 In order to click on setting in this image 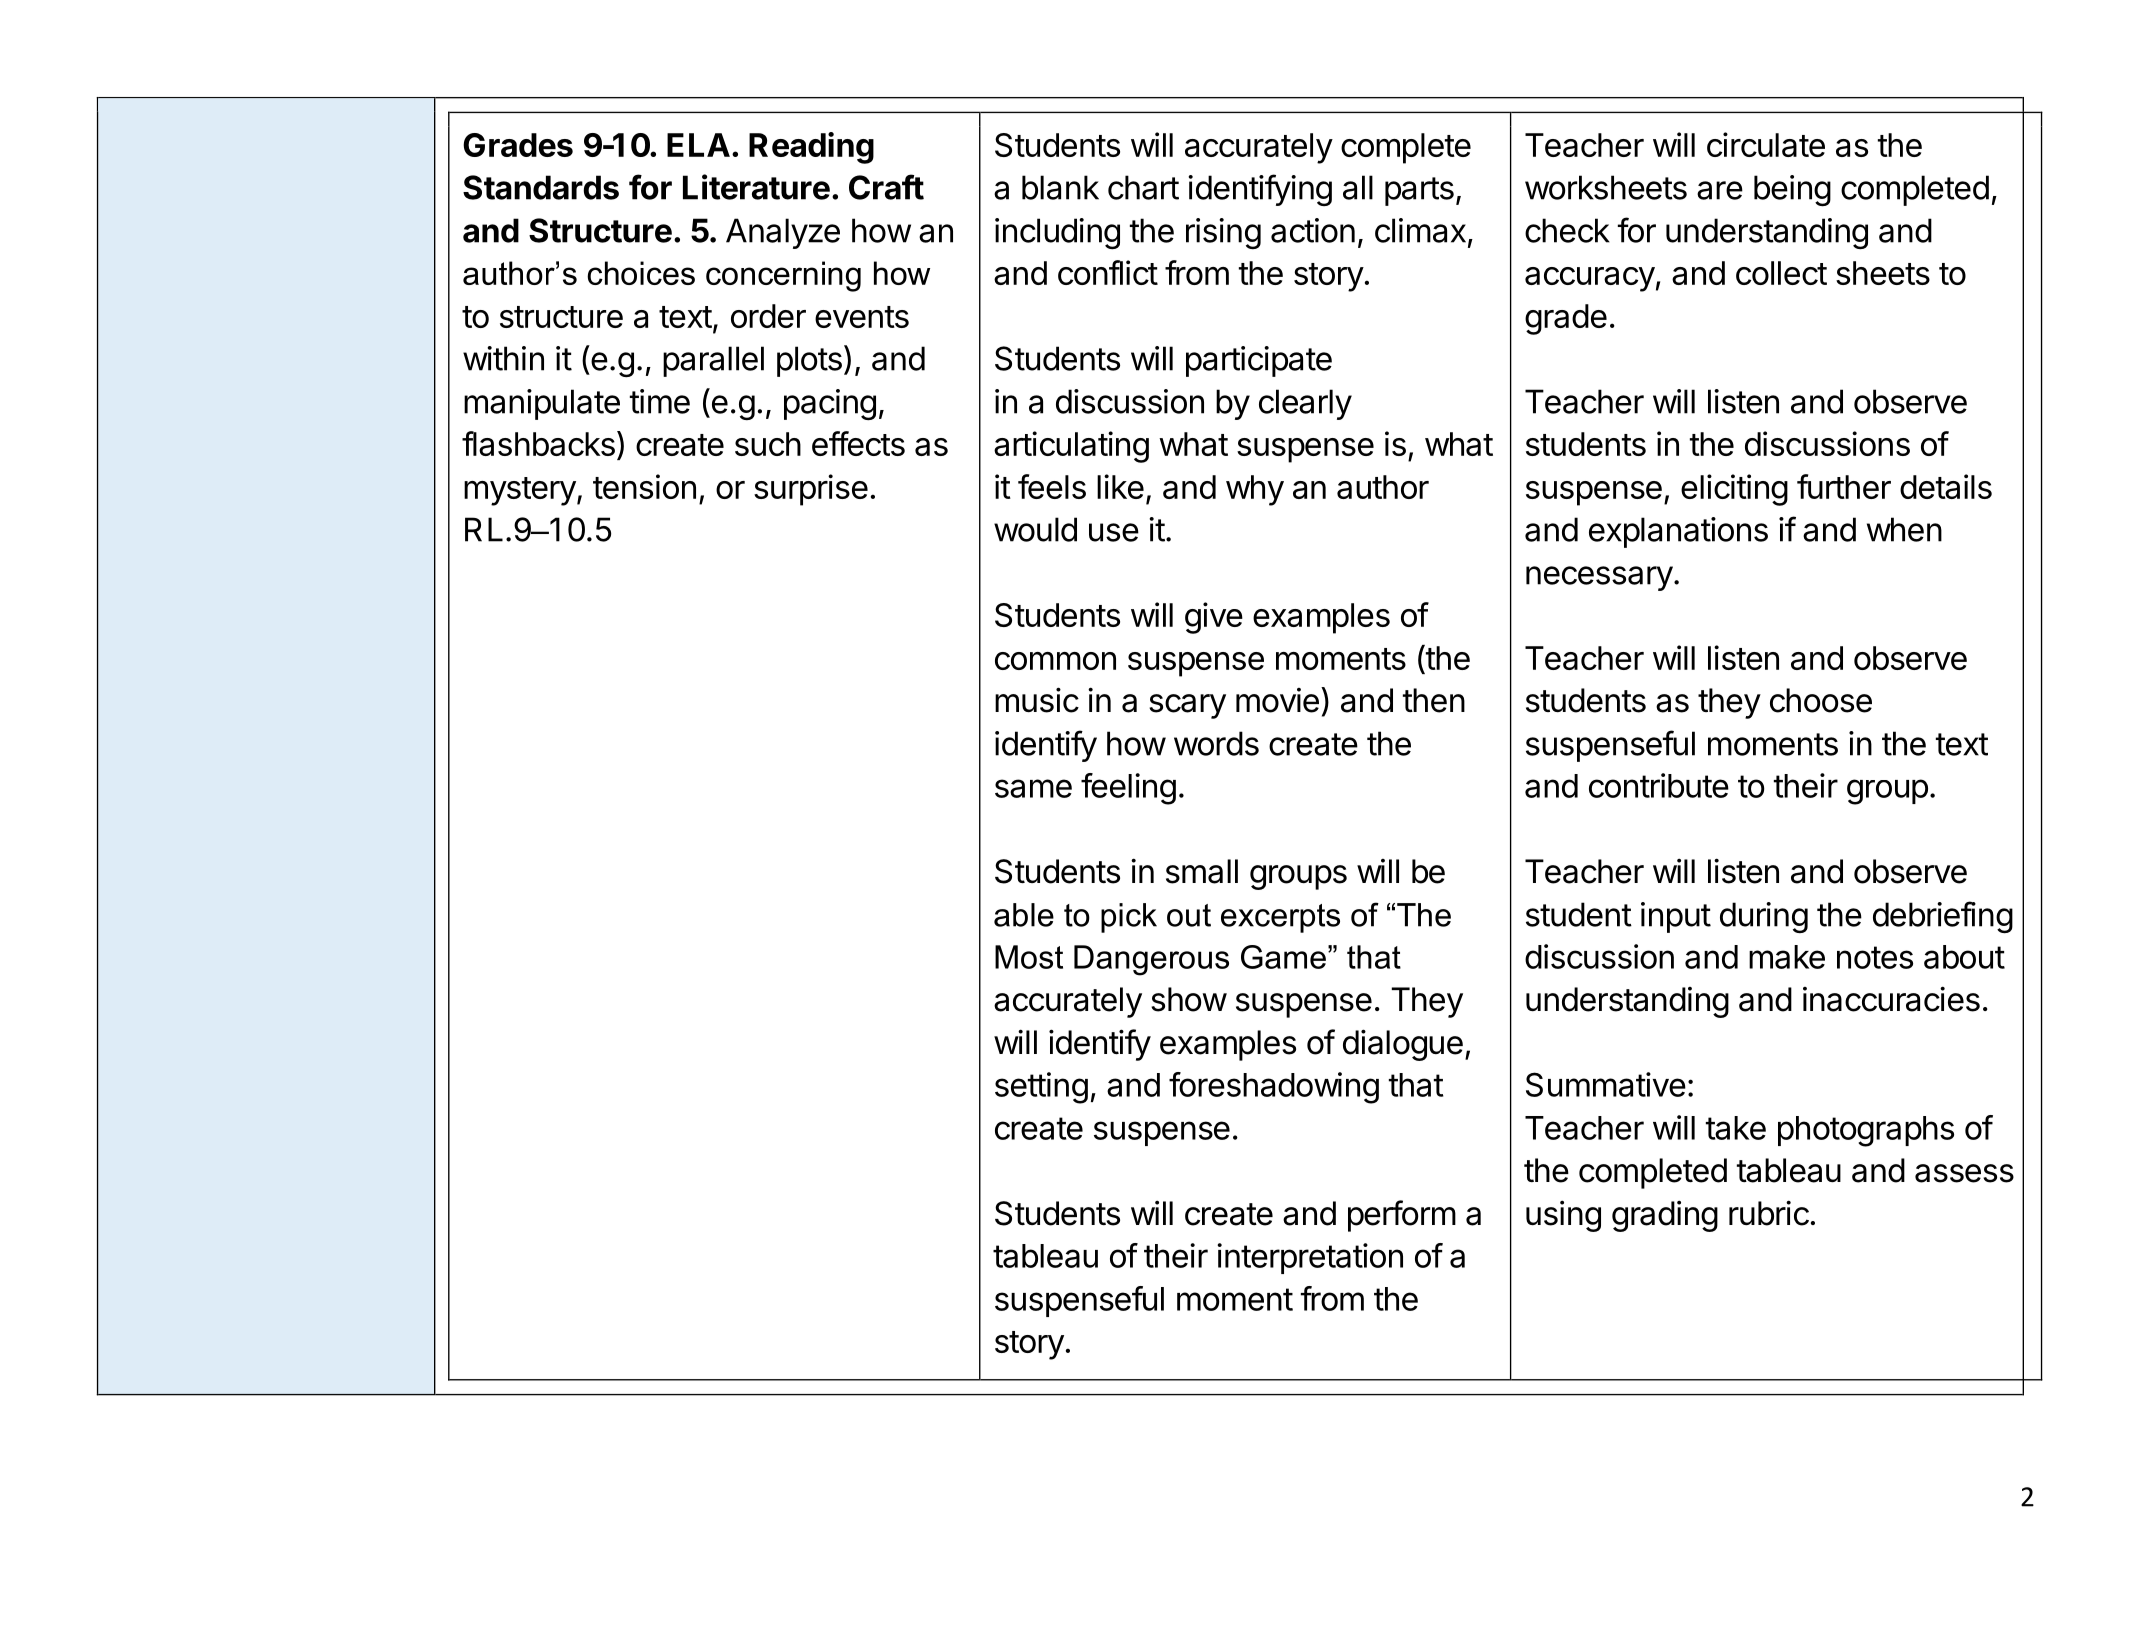, I will do `click(1041, 1088)`.
